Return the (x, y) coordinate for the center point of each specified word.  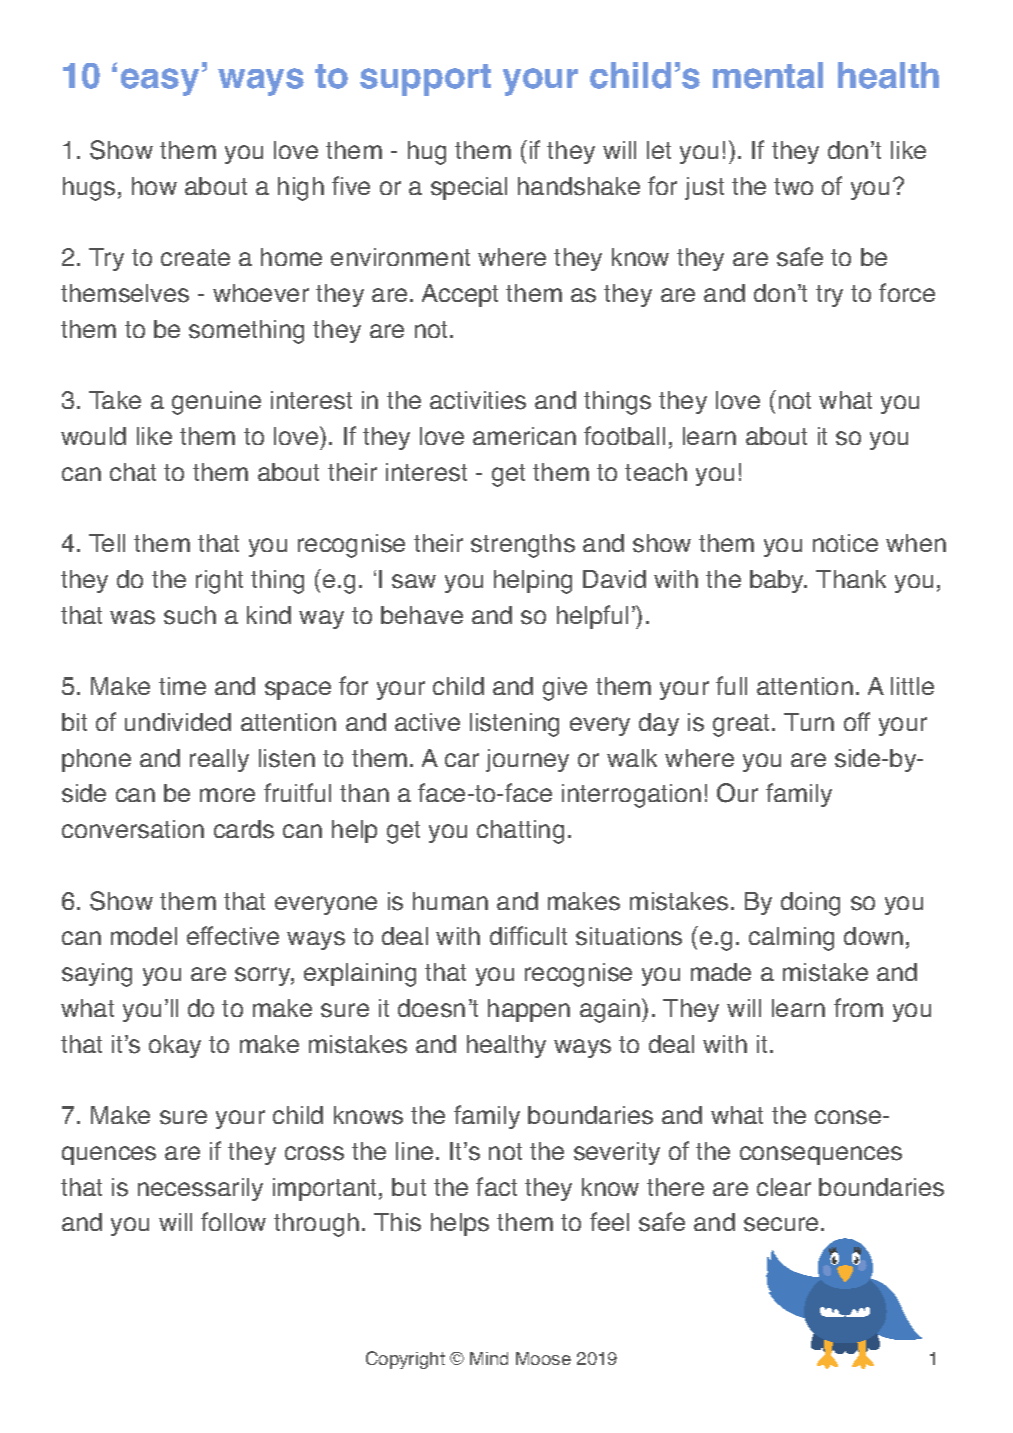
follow (233, 1221)
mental (768, 75)
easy (160, 82)
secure (781, 1224)
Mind (489, 1358)
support (425, 80)
